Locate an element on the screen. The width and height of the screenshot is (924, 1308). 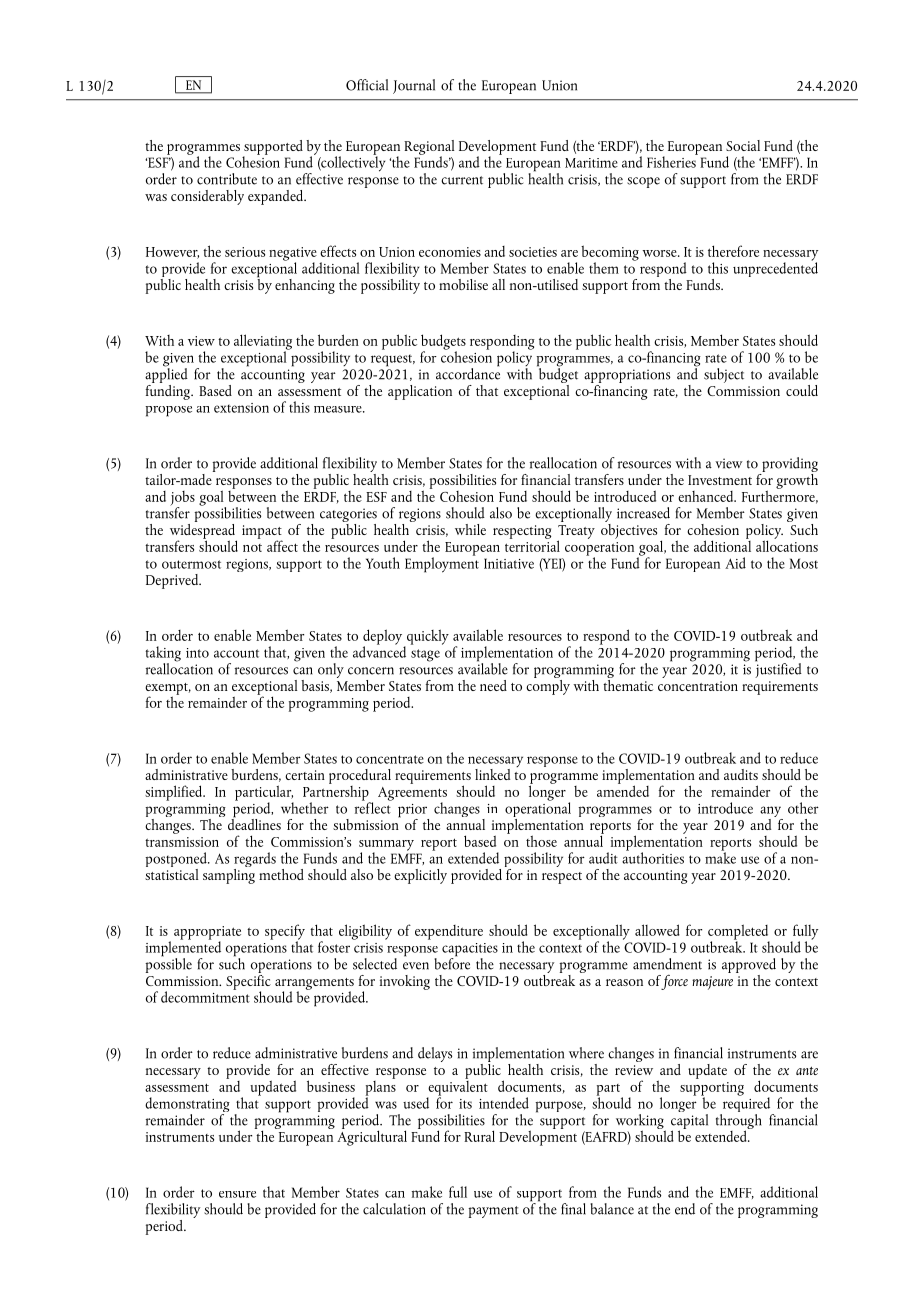
Specific is located at coordinates (248, 982).
